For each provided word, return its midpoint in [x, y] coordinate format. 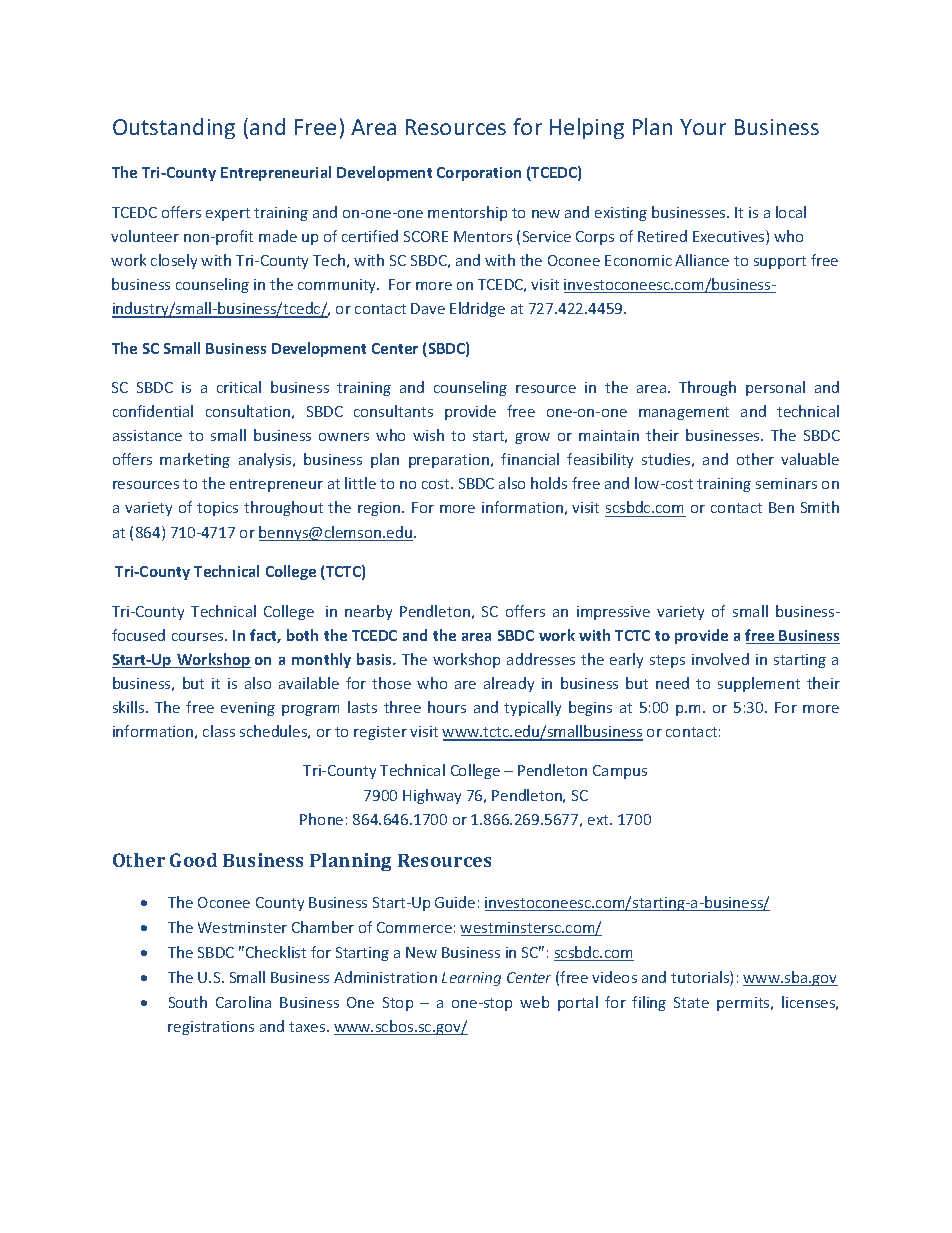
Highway [432, 796]
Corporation [479, 174]
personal [775, 388]
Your [703, 127]
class [219, 731]
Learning [471, 979]
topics [217, 509]
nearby [368, 612]
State [691, 1002]
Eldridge [477, 309]
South [188, 1002]
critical [239, 387]
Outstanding [174, 128]
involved [720, 659]
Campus [620, 772]
